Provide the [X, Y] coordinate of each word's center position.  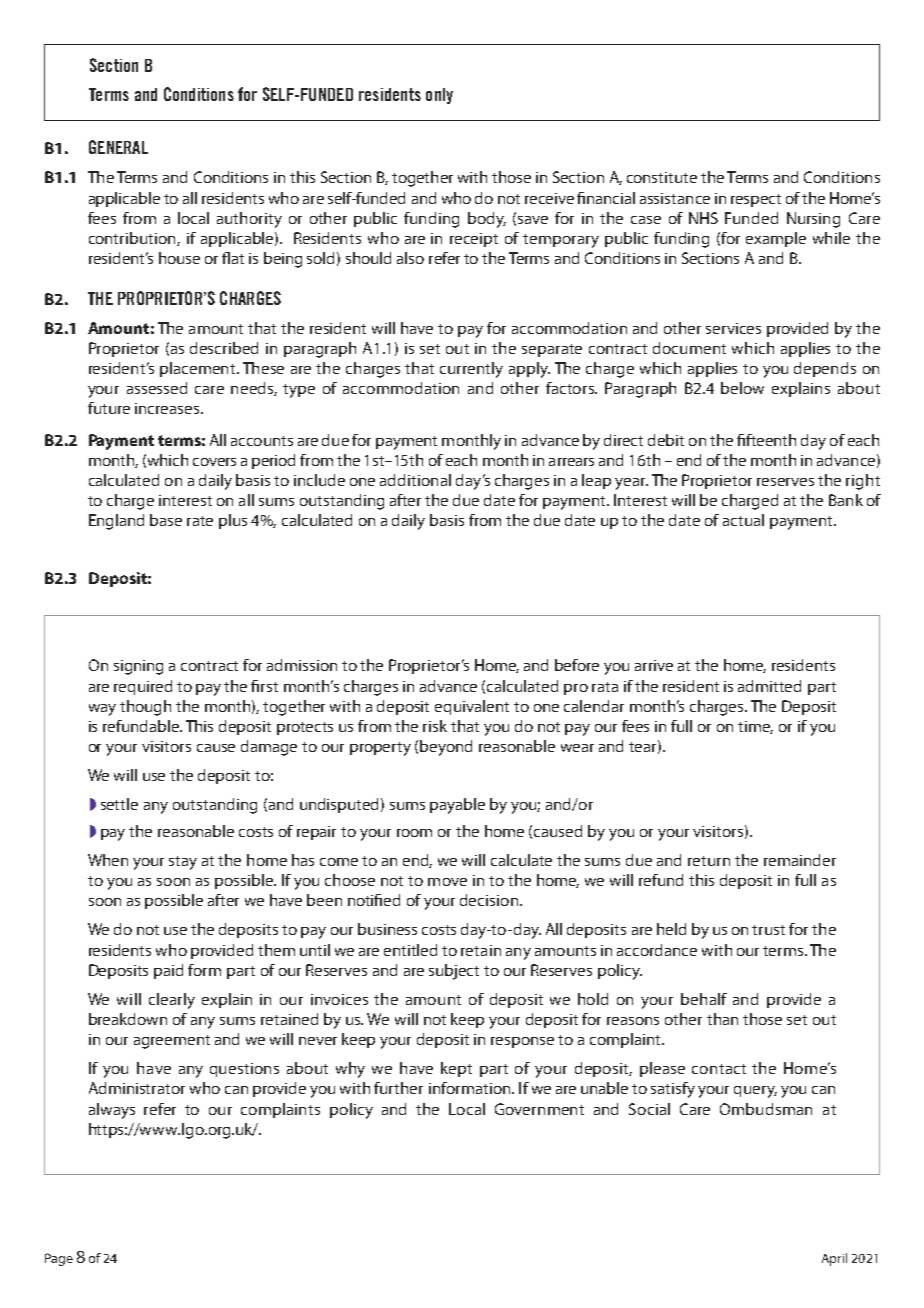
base [166, 520]
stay [183, 863]
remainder [800, 860]
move [447, 882]
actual [743, 520]
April [834, 1259]
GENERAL [118, 147]
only [439, 96]
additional [415, 480]
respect [756, 200]
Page [59, 1259]
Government [539, 1109]
